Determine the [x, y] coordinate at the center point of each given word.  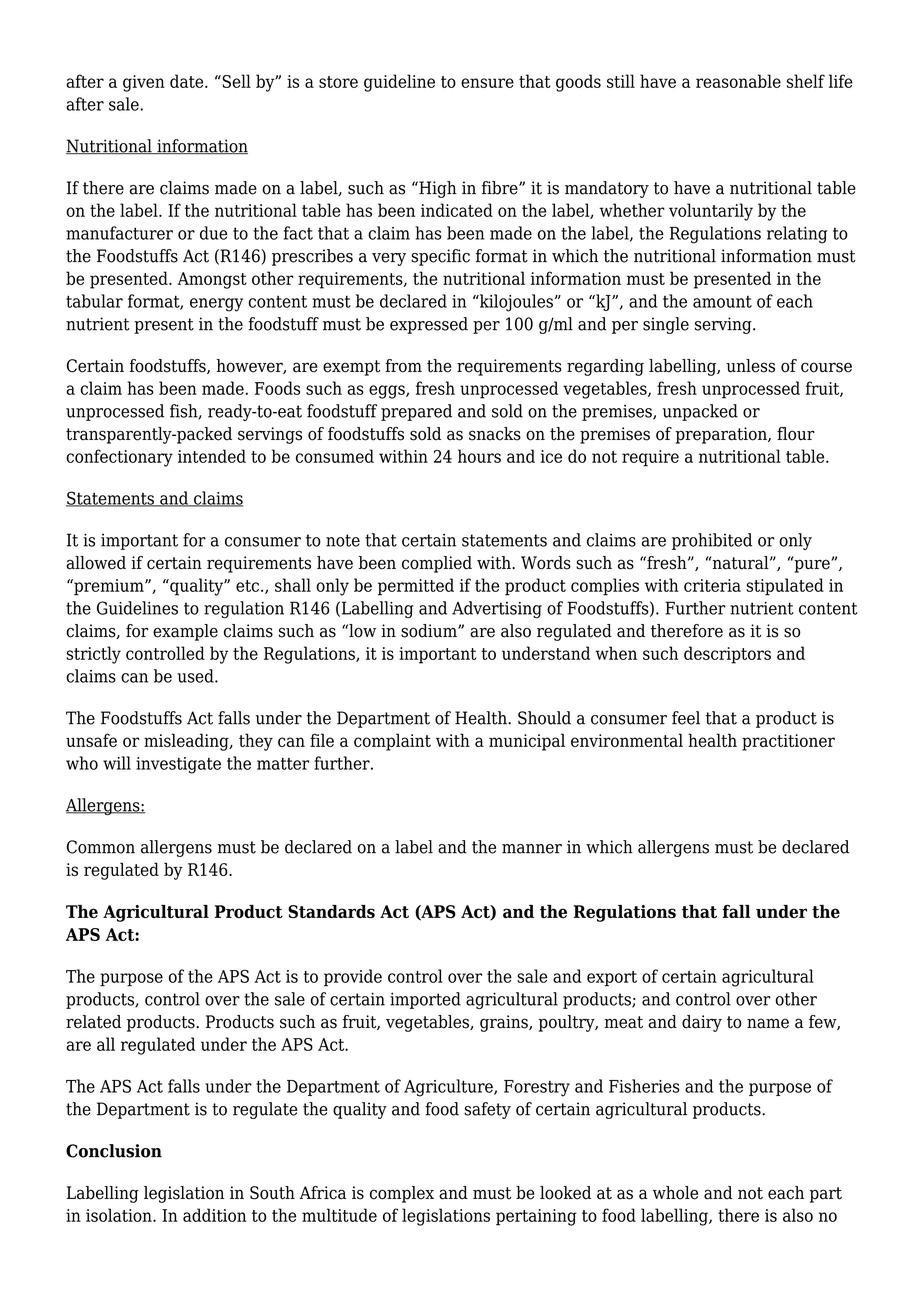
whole [675, 1193]
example [185, 632]
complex [402, 1194]
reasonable [738, 81]
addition [214, 1215]
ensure [487, 83]
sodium [430, 631]
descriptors [727, 655]
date [188, 81]
